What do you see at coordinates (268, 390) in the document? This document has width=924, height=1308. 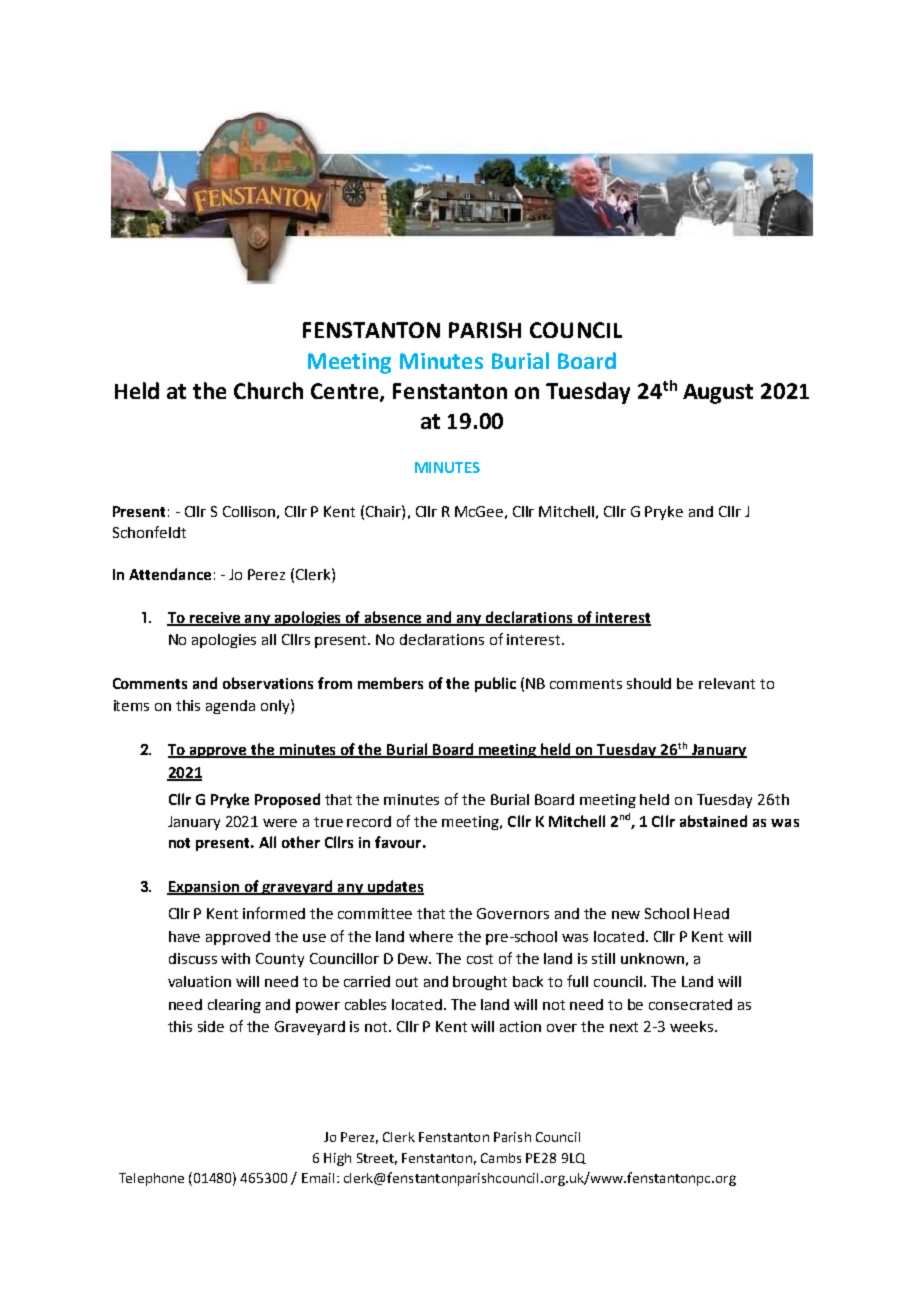 I see `Church` at bounding box center [268, 390].
